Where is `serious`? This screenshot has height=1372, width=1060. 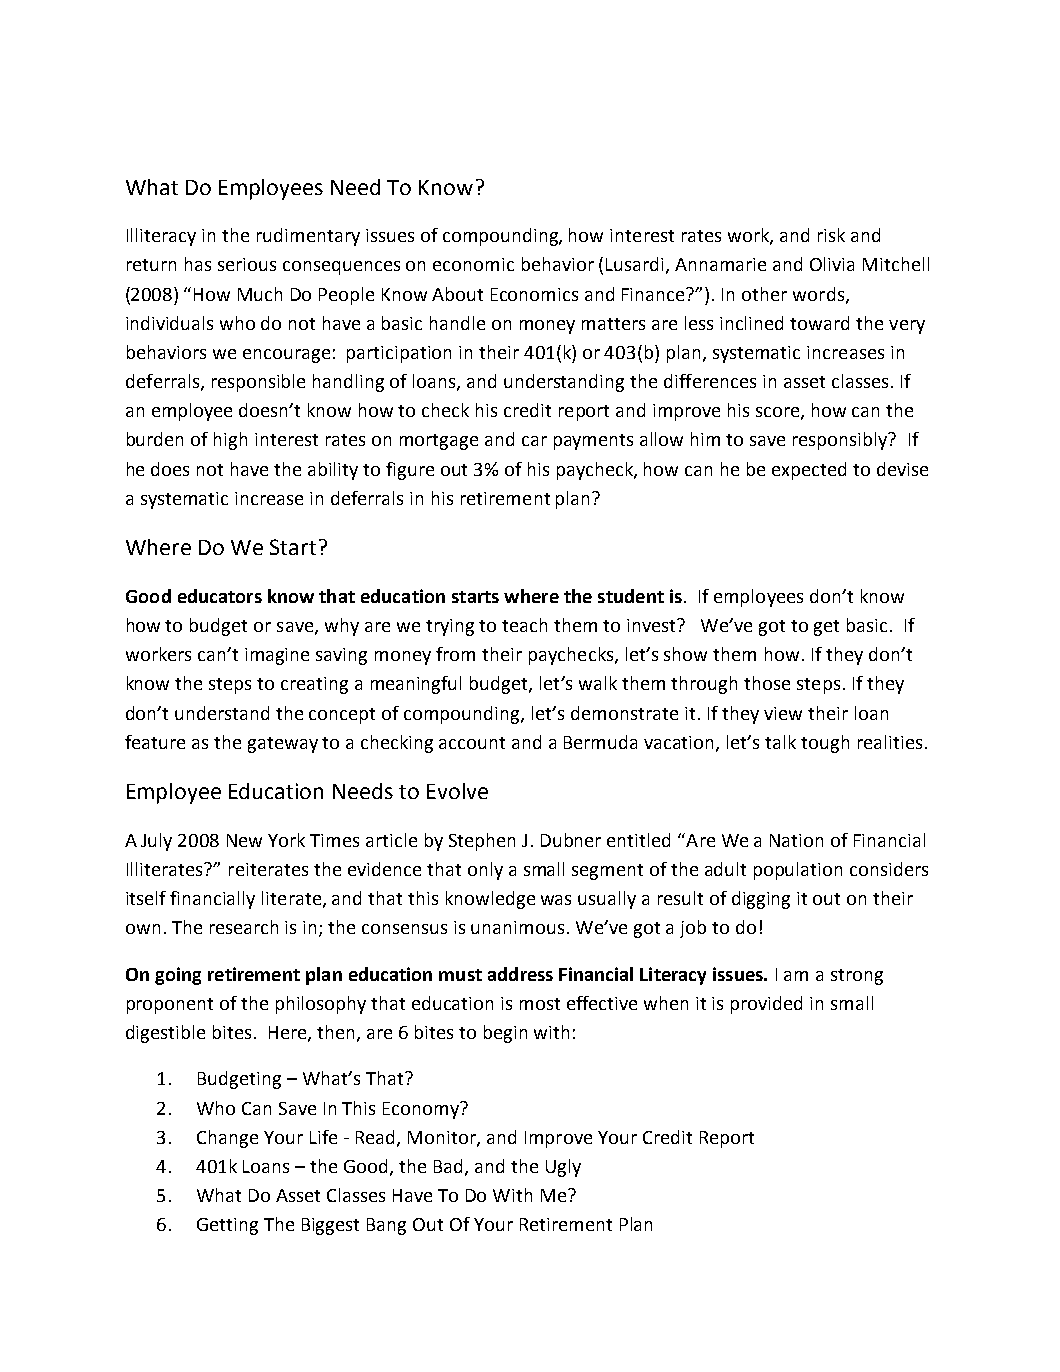
serious is located at coordinates (247, 264).
